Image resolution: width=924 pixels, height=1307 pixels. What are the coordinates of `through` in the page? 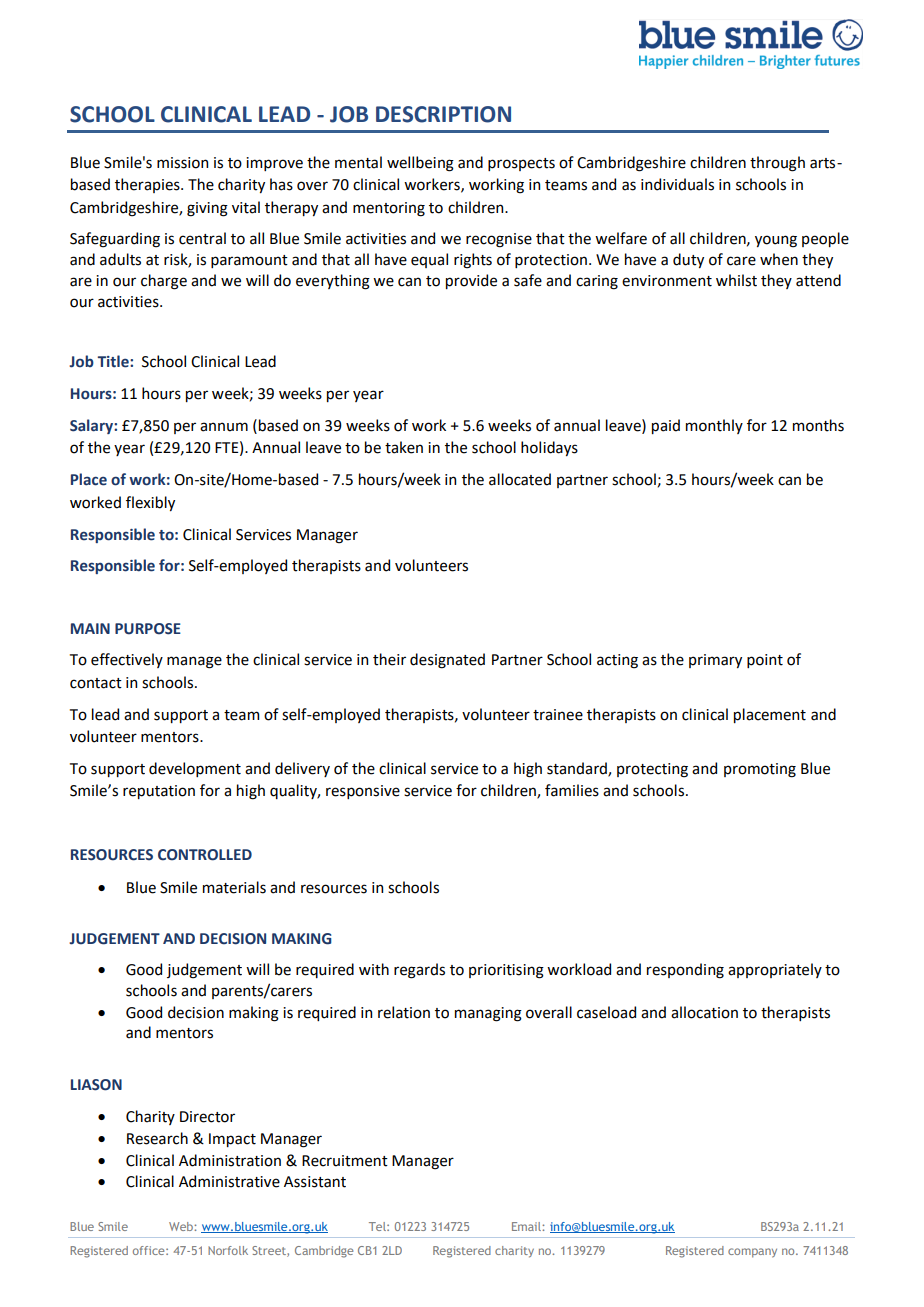 It's located at (777, 164).
